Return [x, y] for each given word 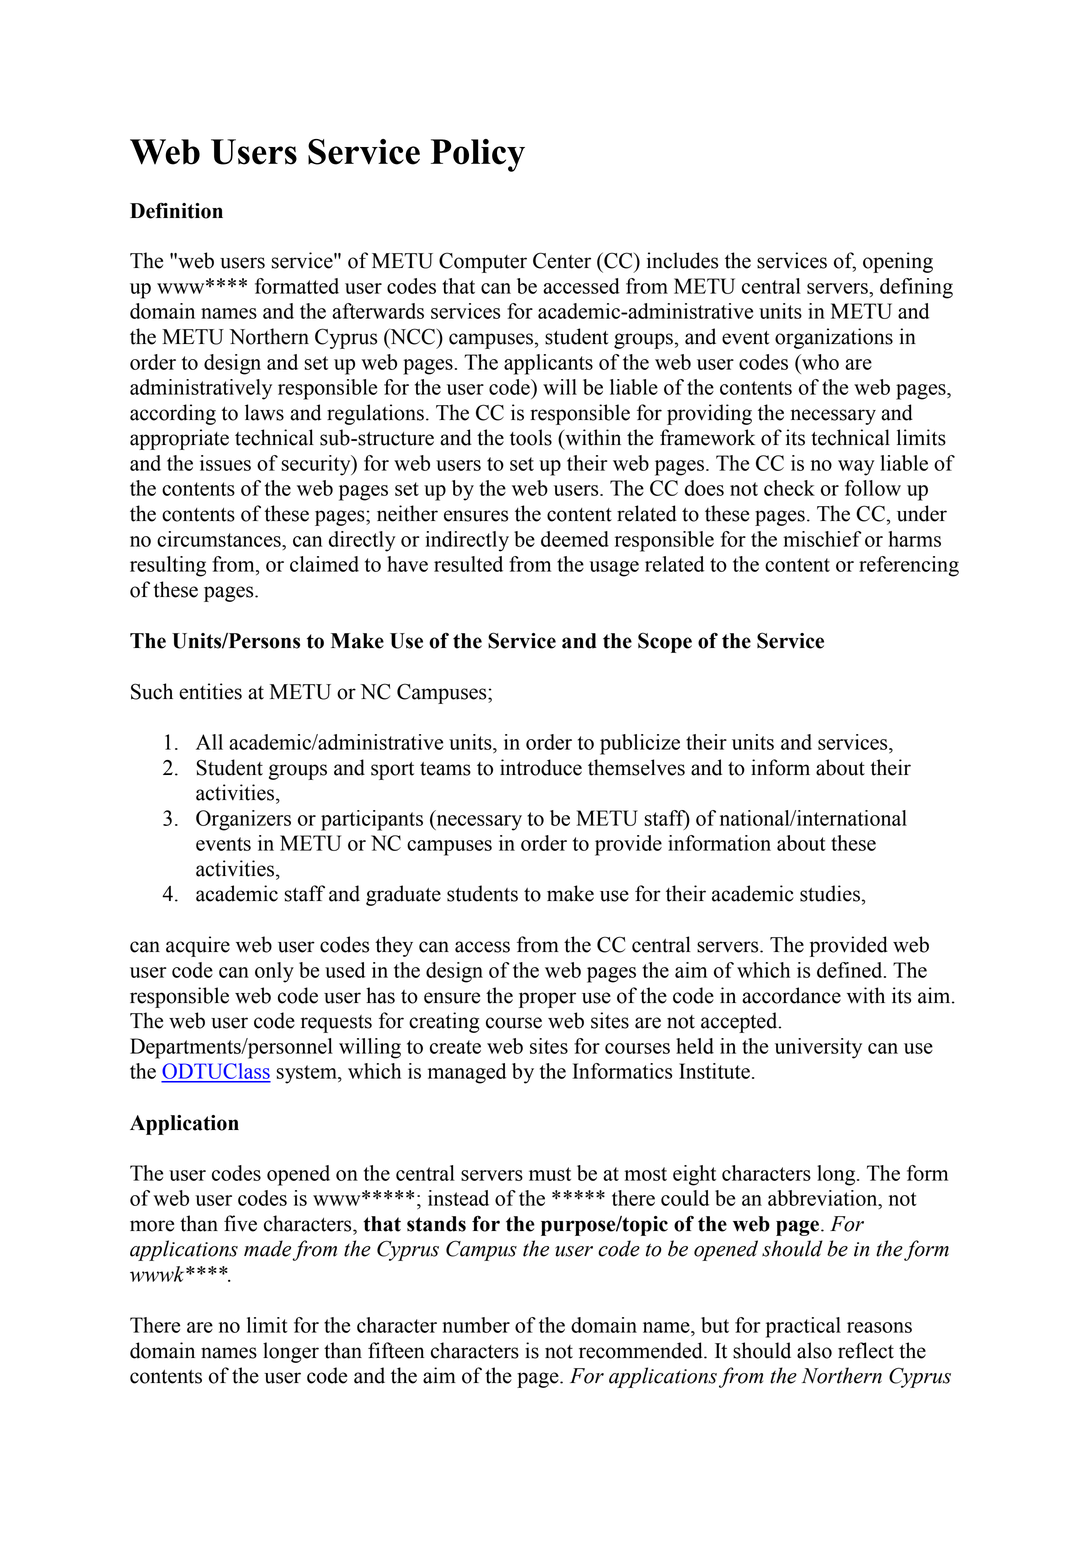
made [267, 1248]
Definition [176, 211]
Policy [478, 155]
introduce [541, 767]
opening [898, 262]
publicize [640, 744]
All [209, 742]
